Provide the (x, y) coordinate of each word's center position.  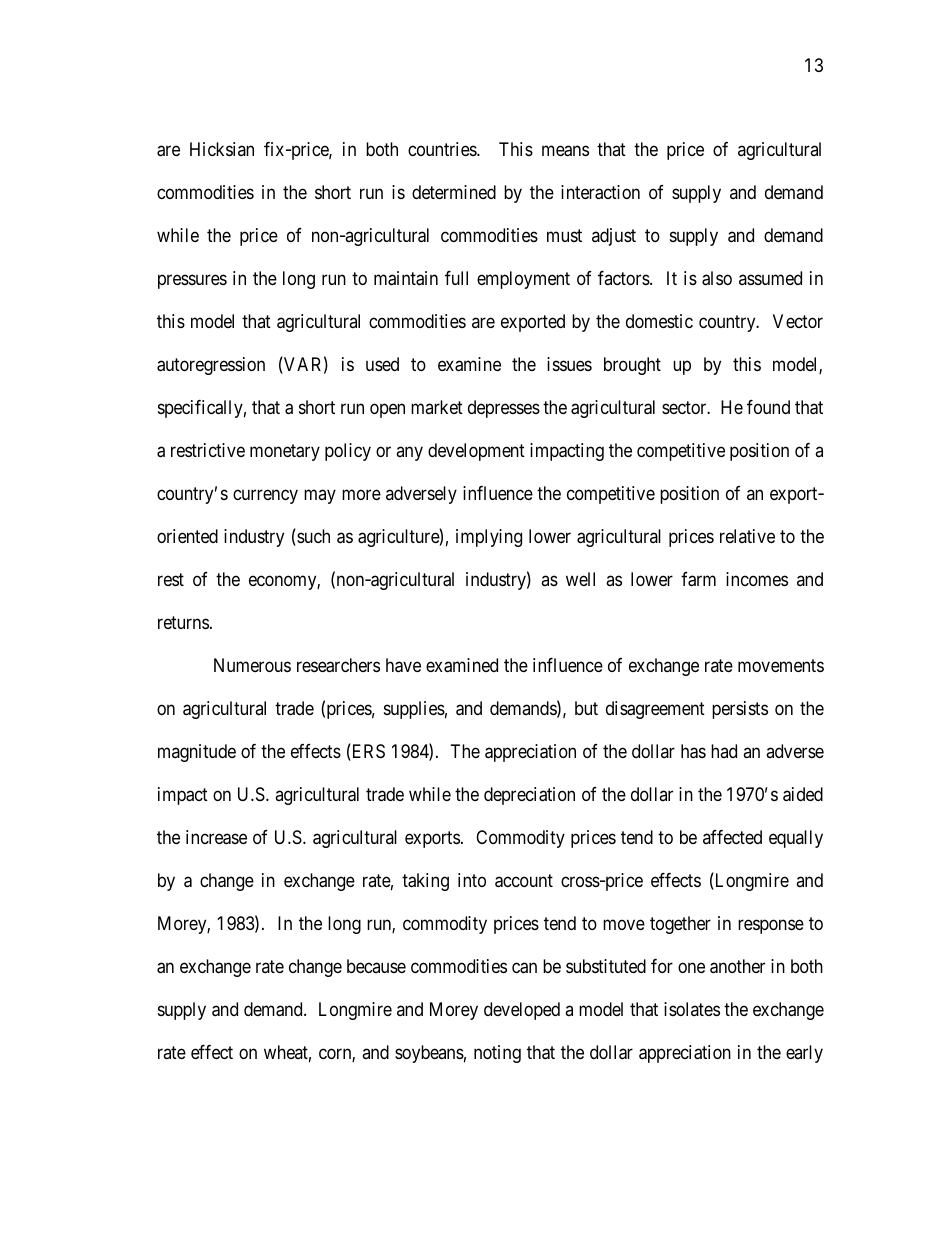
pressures (192, 282)
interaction (600, 192)
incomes (757, 579)
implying (489, 538)
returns (183, 622)
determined (454, 192)
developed (522, 1011)
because (376, 966)
